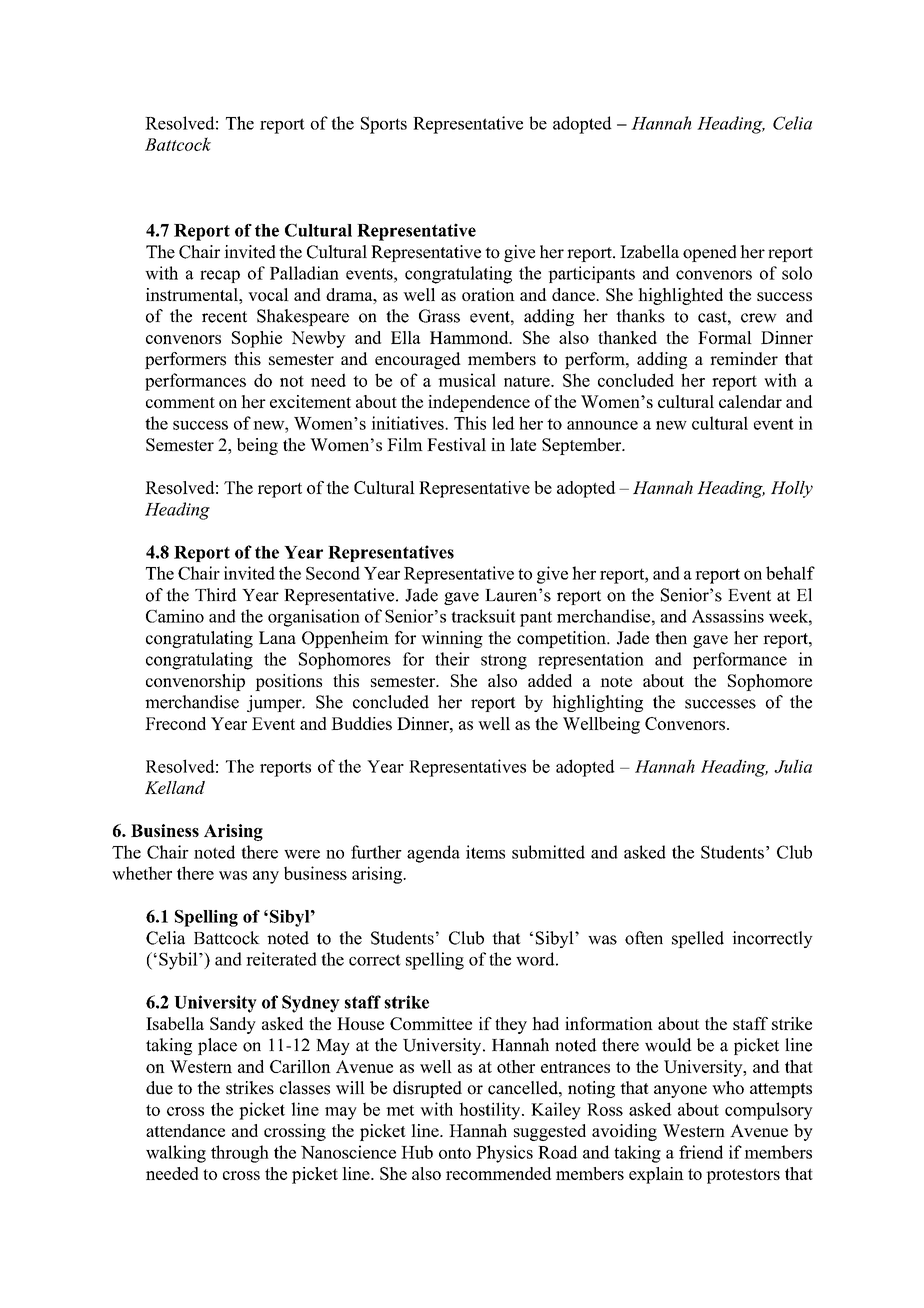  Describe the element at coordinates (180, 402) in the image. I see `comment` at that location.
